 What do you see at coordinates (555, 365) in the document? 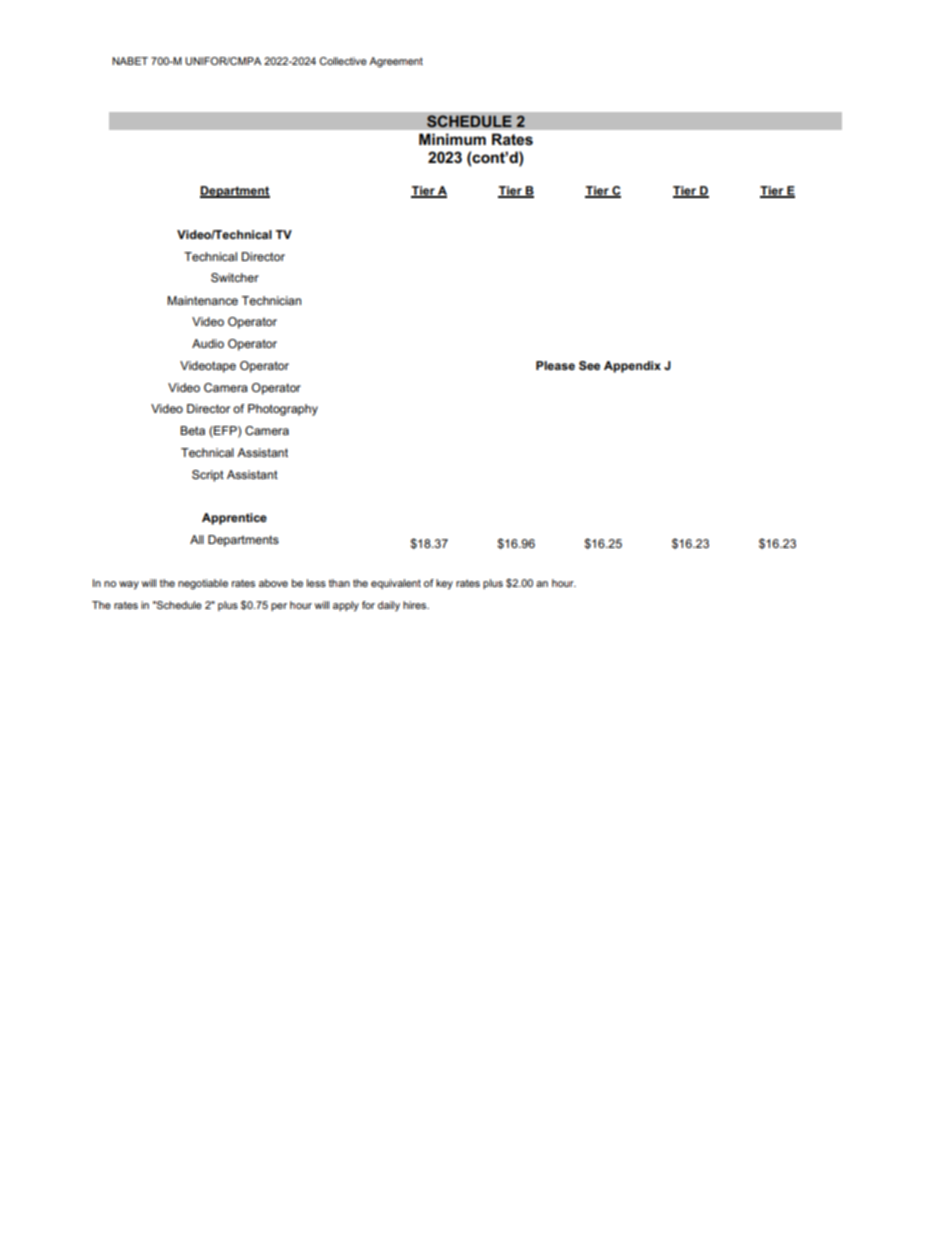
I see `Please` at bounding box center [555, 365].
